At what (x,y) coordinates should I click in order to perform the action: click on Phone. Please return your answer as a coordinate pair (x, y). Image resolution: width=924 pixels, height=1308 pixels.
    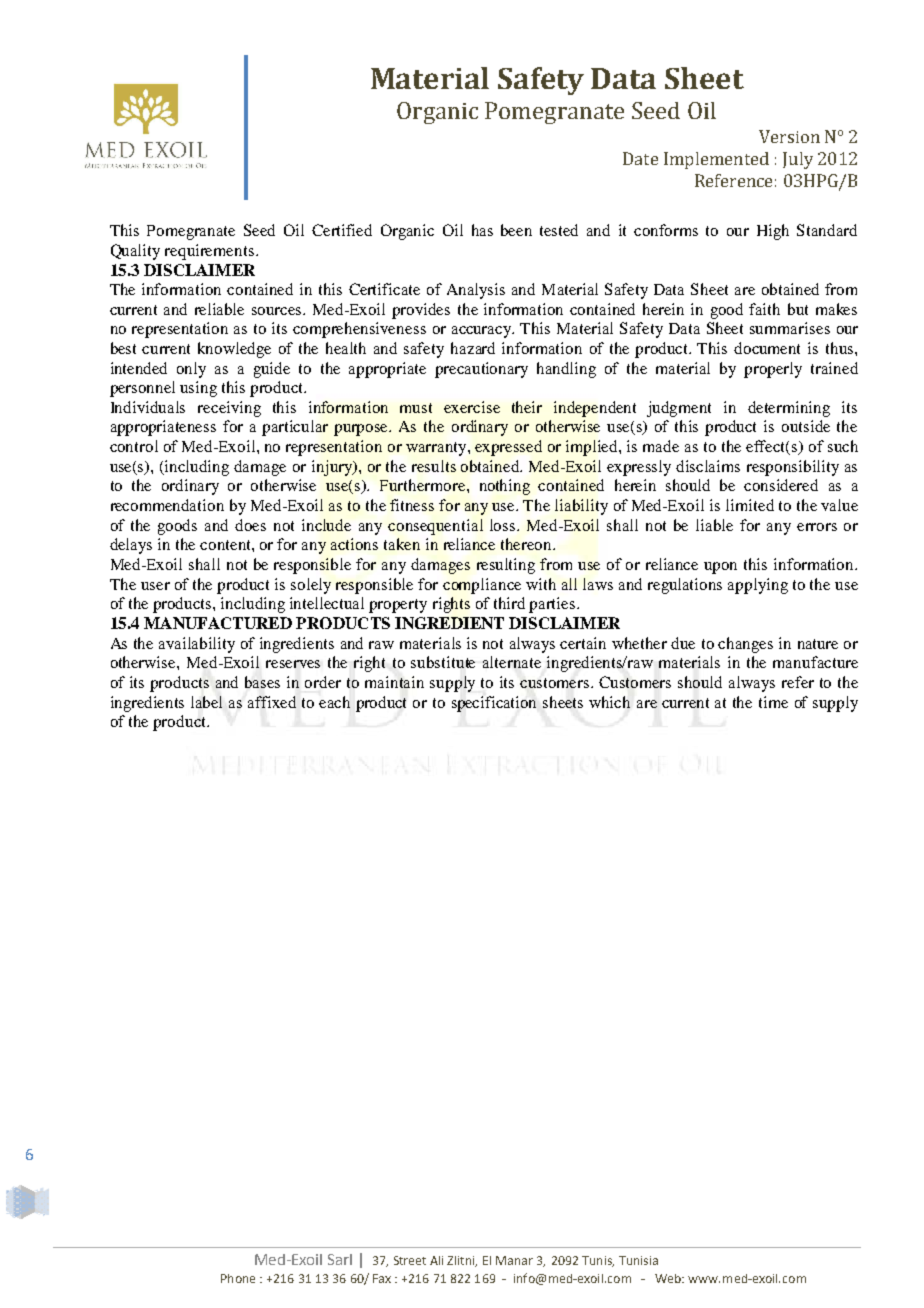
    Looking at the image, I should click on (238, 1278).
